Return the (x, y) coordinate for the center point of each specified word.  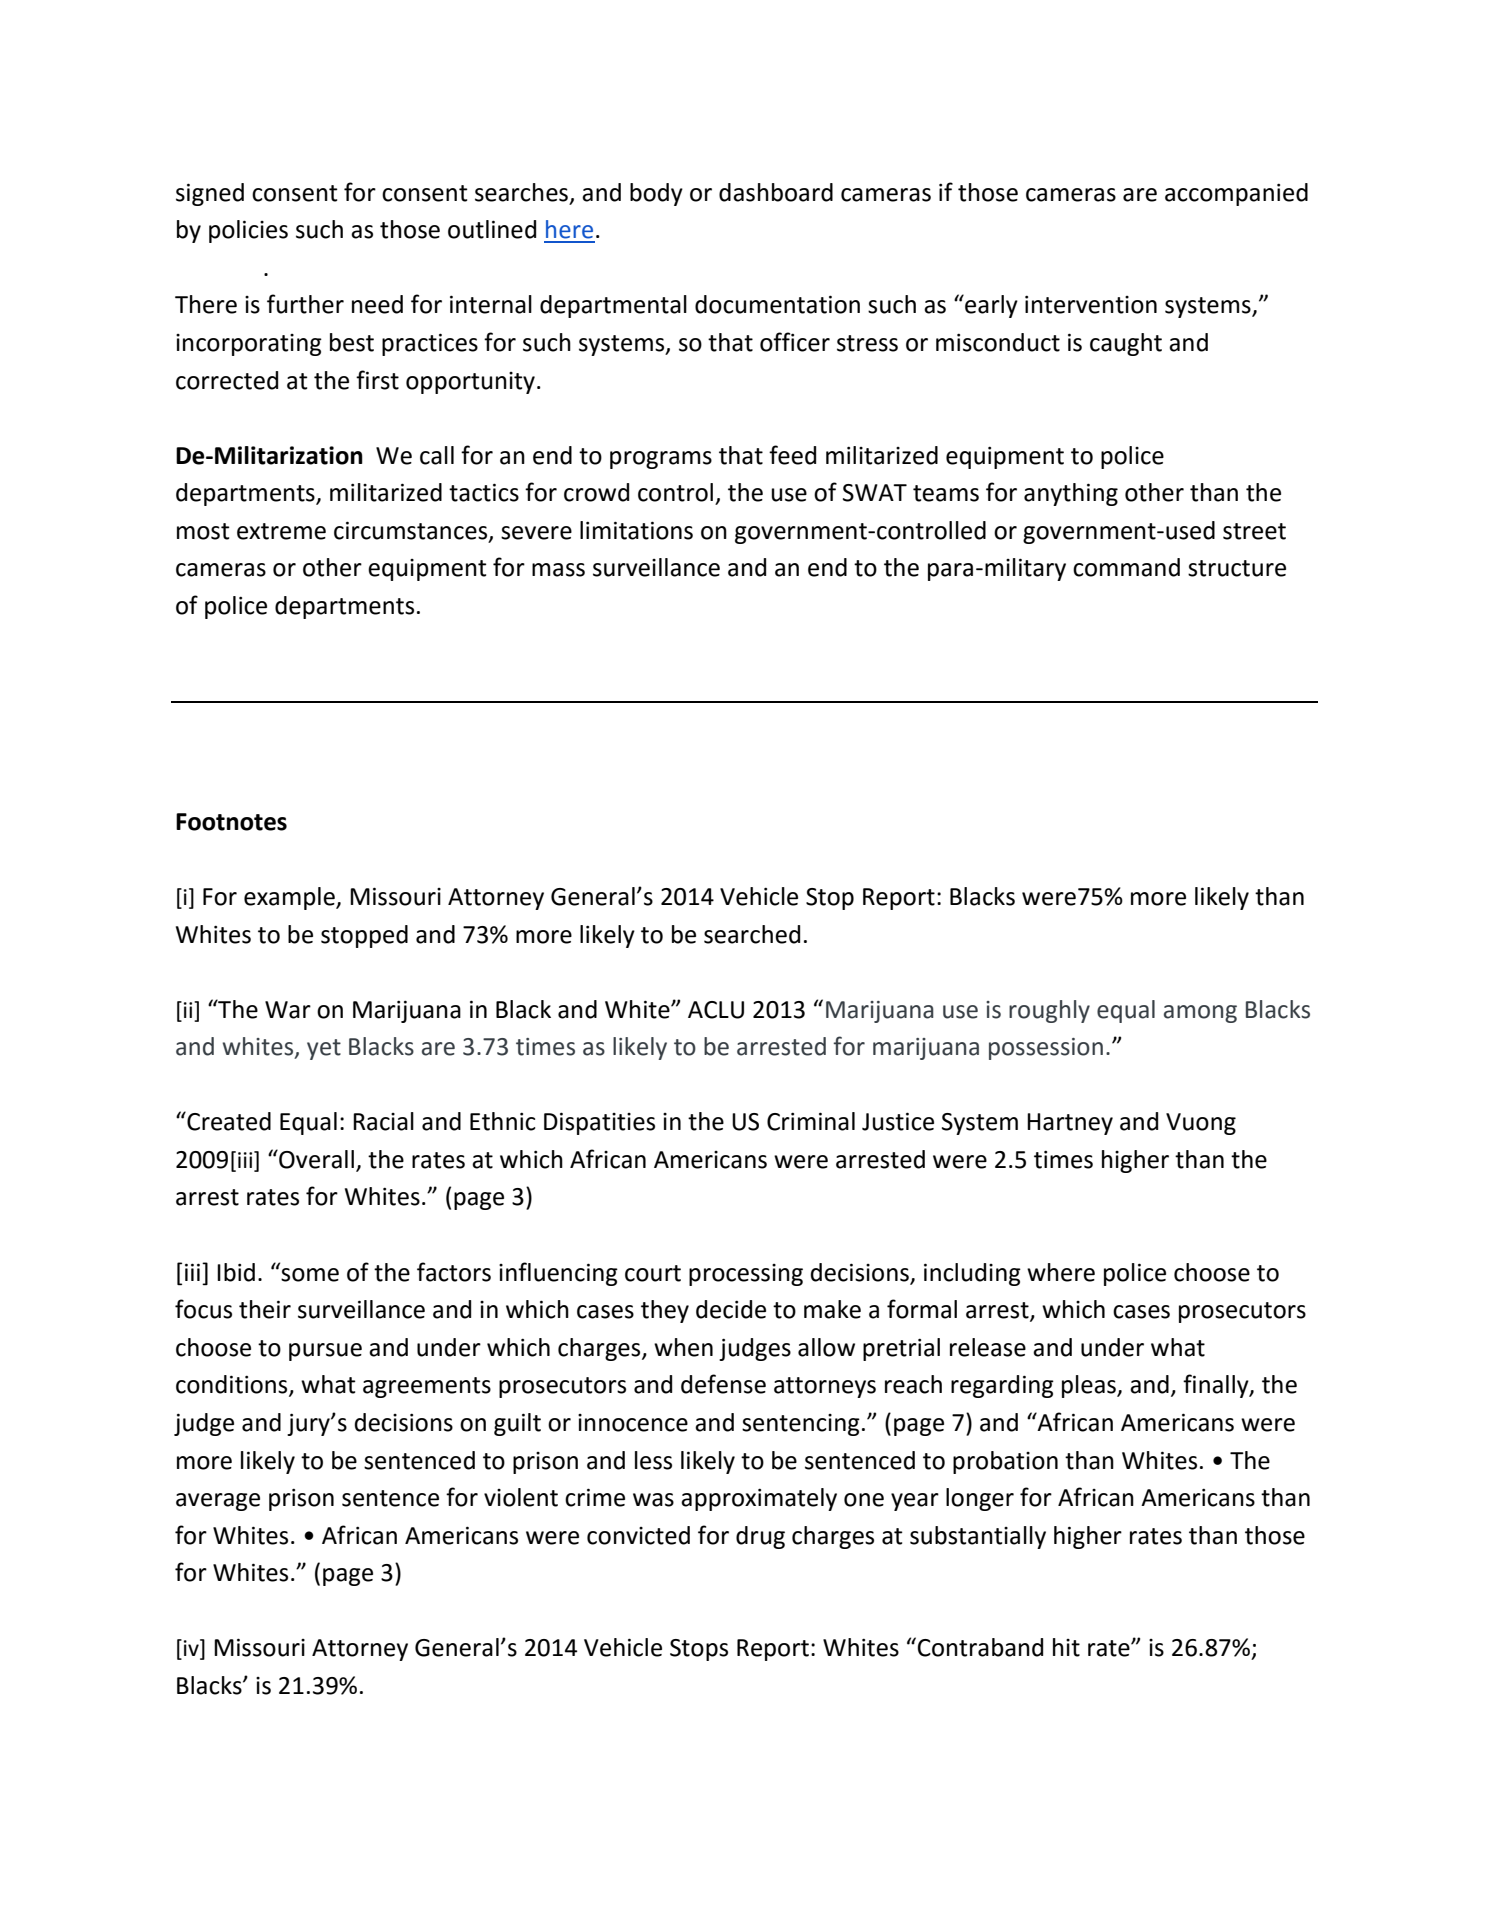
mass (558, 570)
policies (248, 231)
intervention (1091, 304)
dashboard (776, 192)
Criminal (811, 1121)
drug (760, 1537)
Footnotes (231, 822)
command (1126, 567)
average (218, 1502)
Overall (315, 1159)
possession (1046, 1049)
